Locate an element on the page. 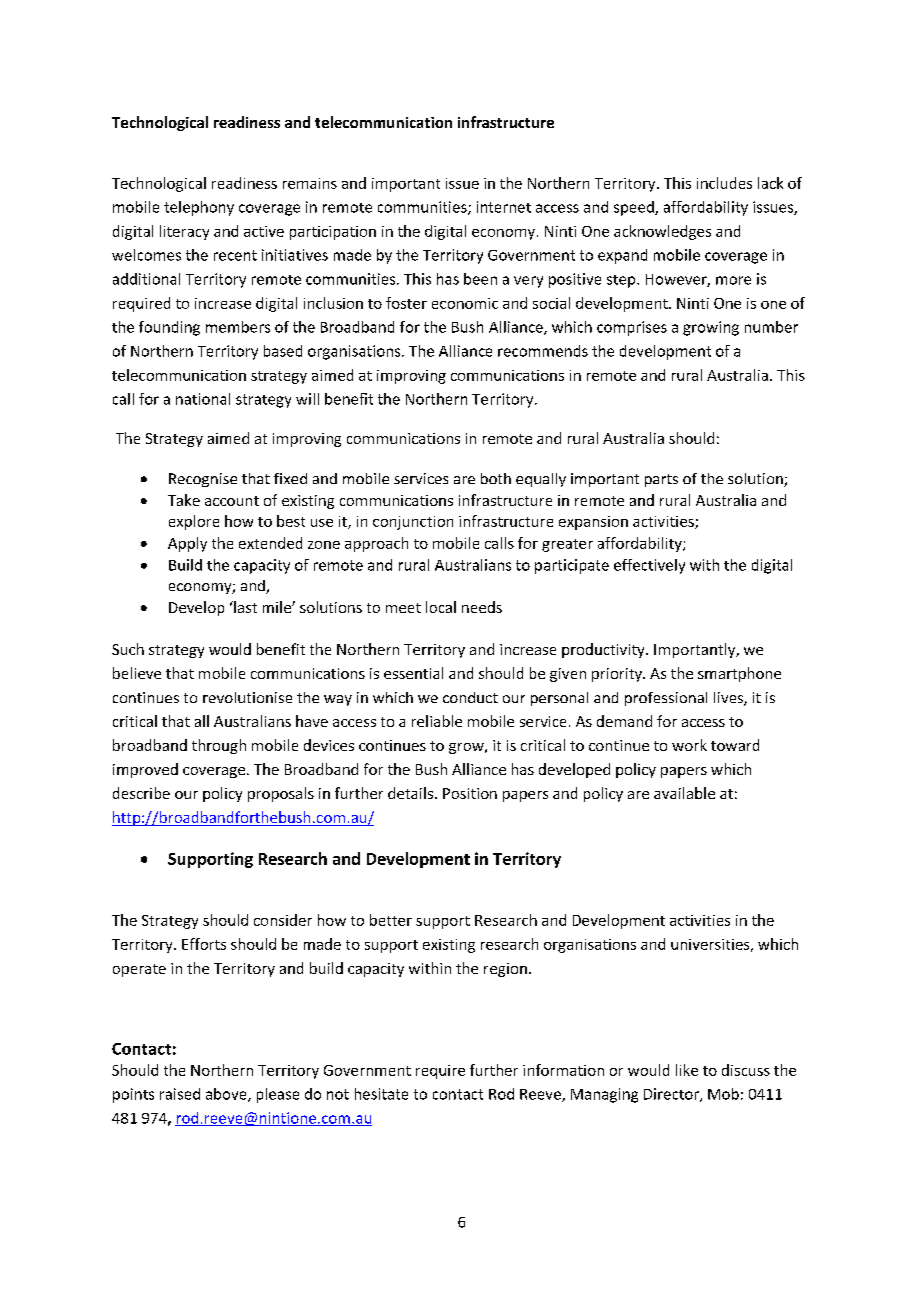 The width and height of the image is (924, 1308). above is located at coordinates (227, 1095).
